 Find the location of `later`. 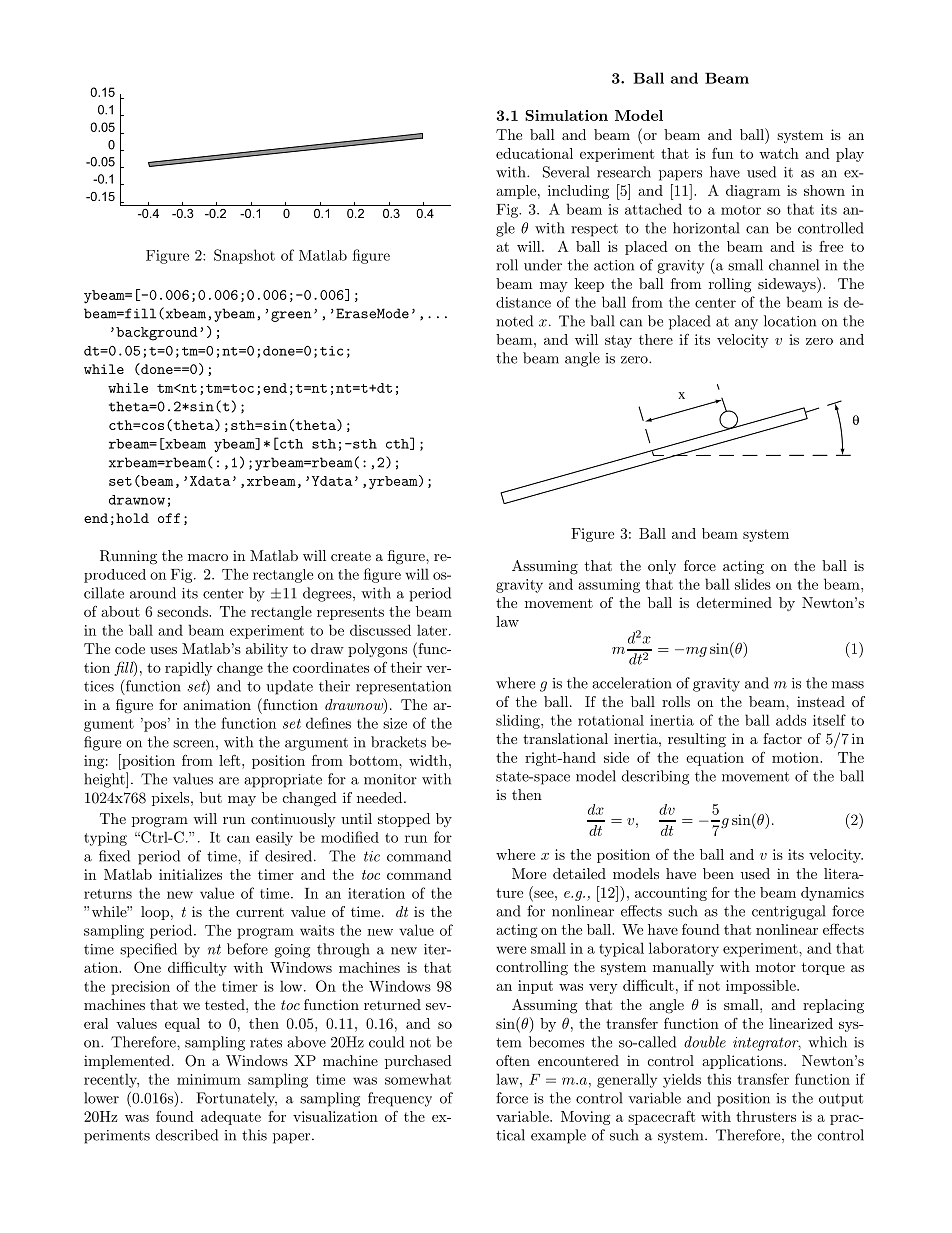

later is located at coordinates (433, 630).
